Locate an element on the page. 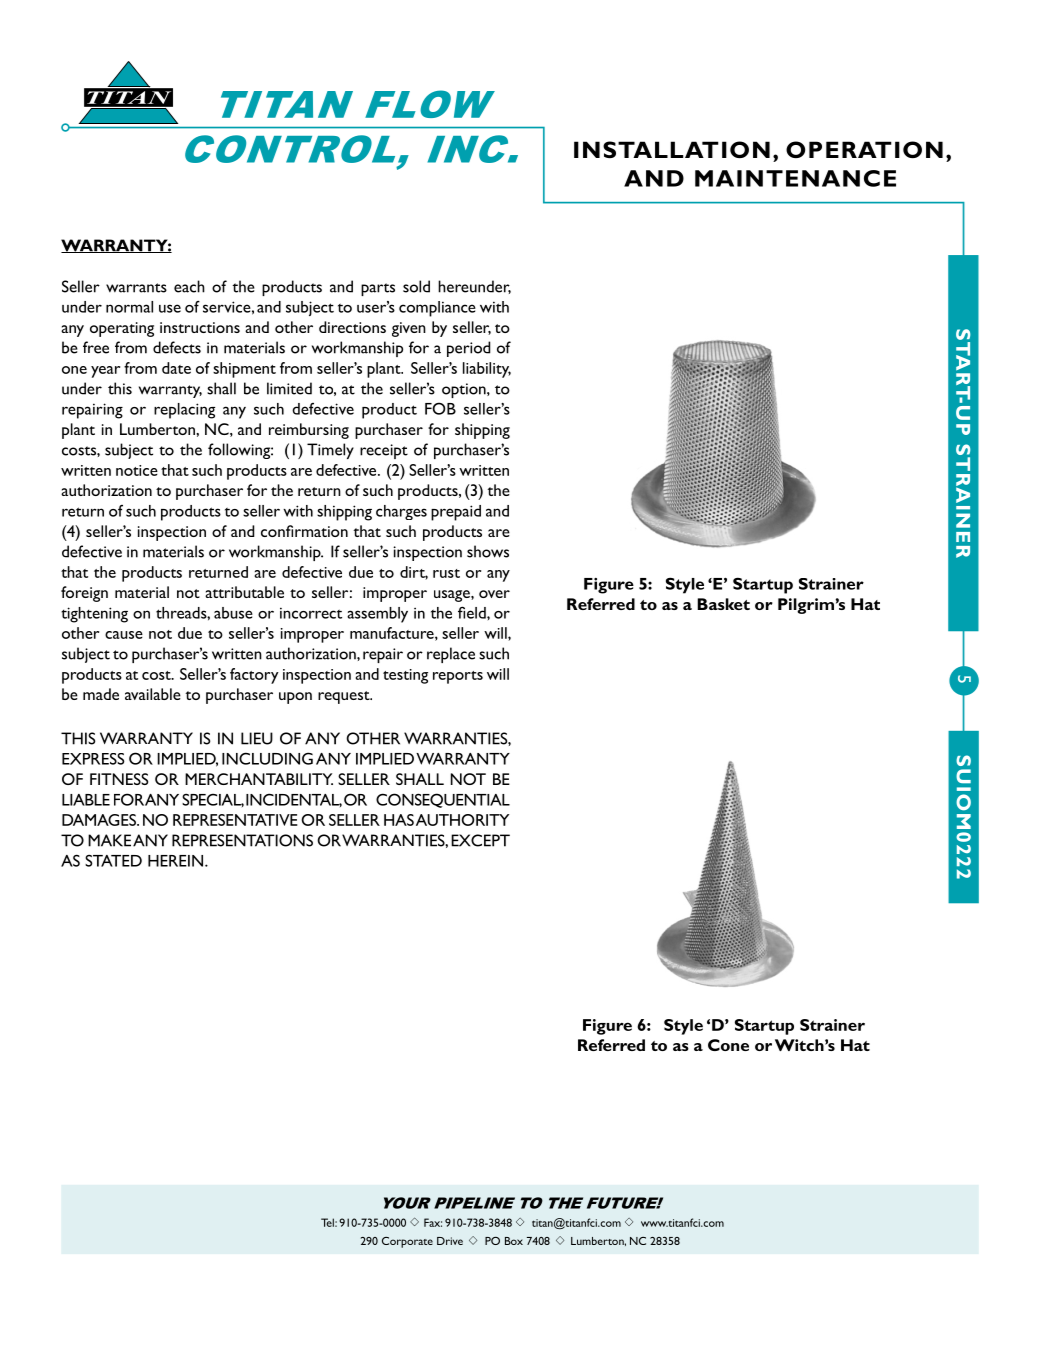  each is located at coordinates (189, 286).
